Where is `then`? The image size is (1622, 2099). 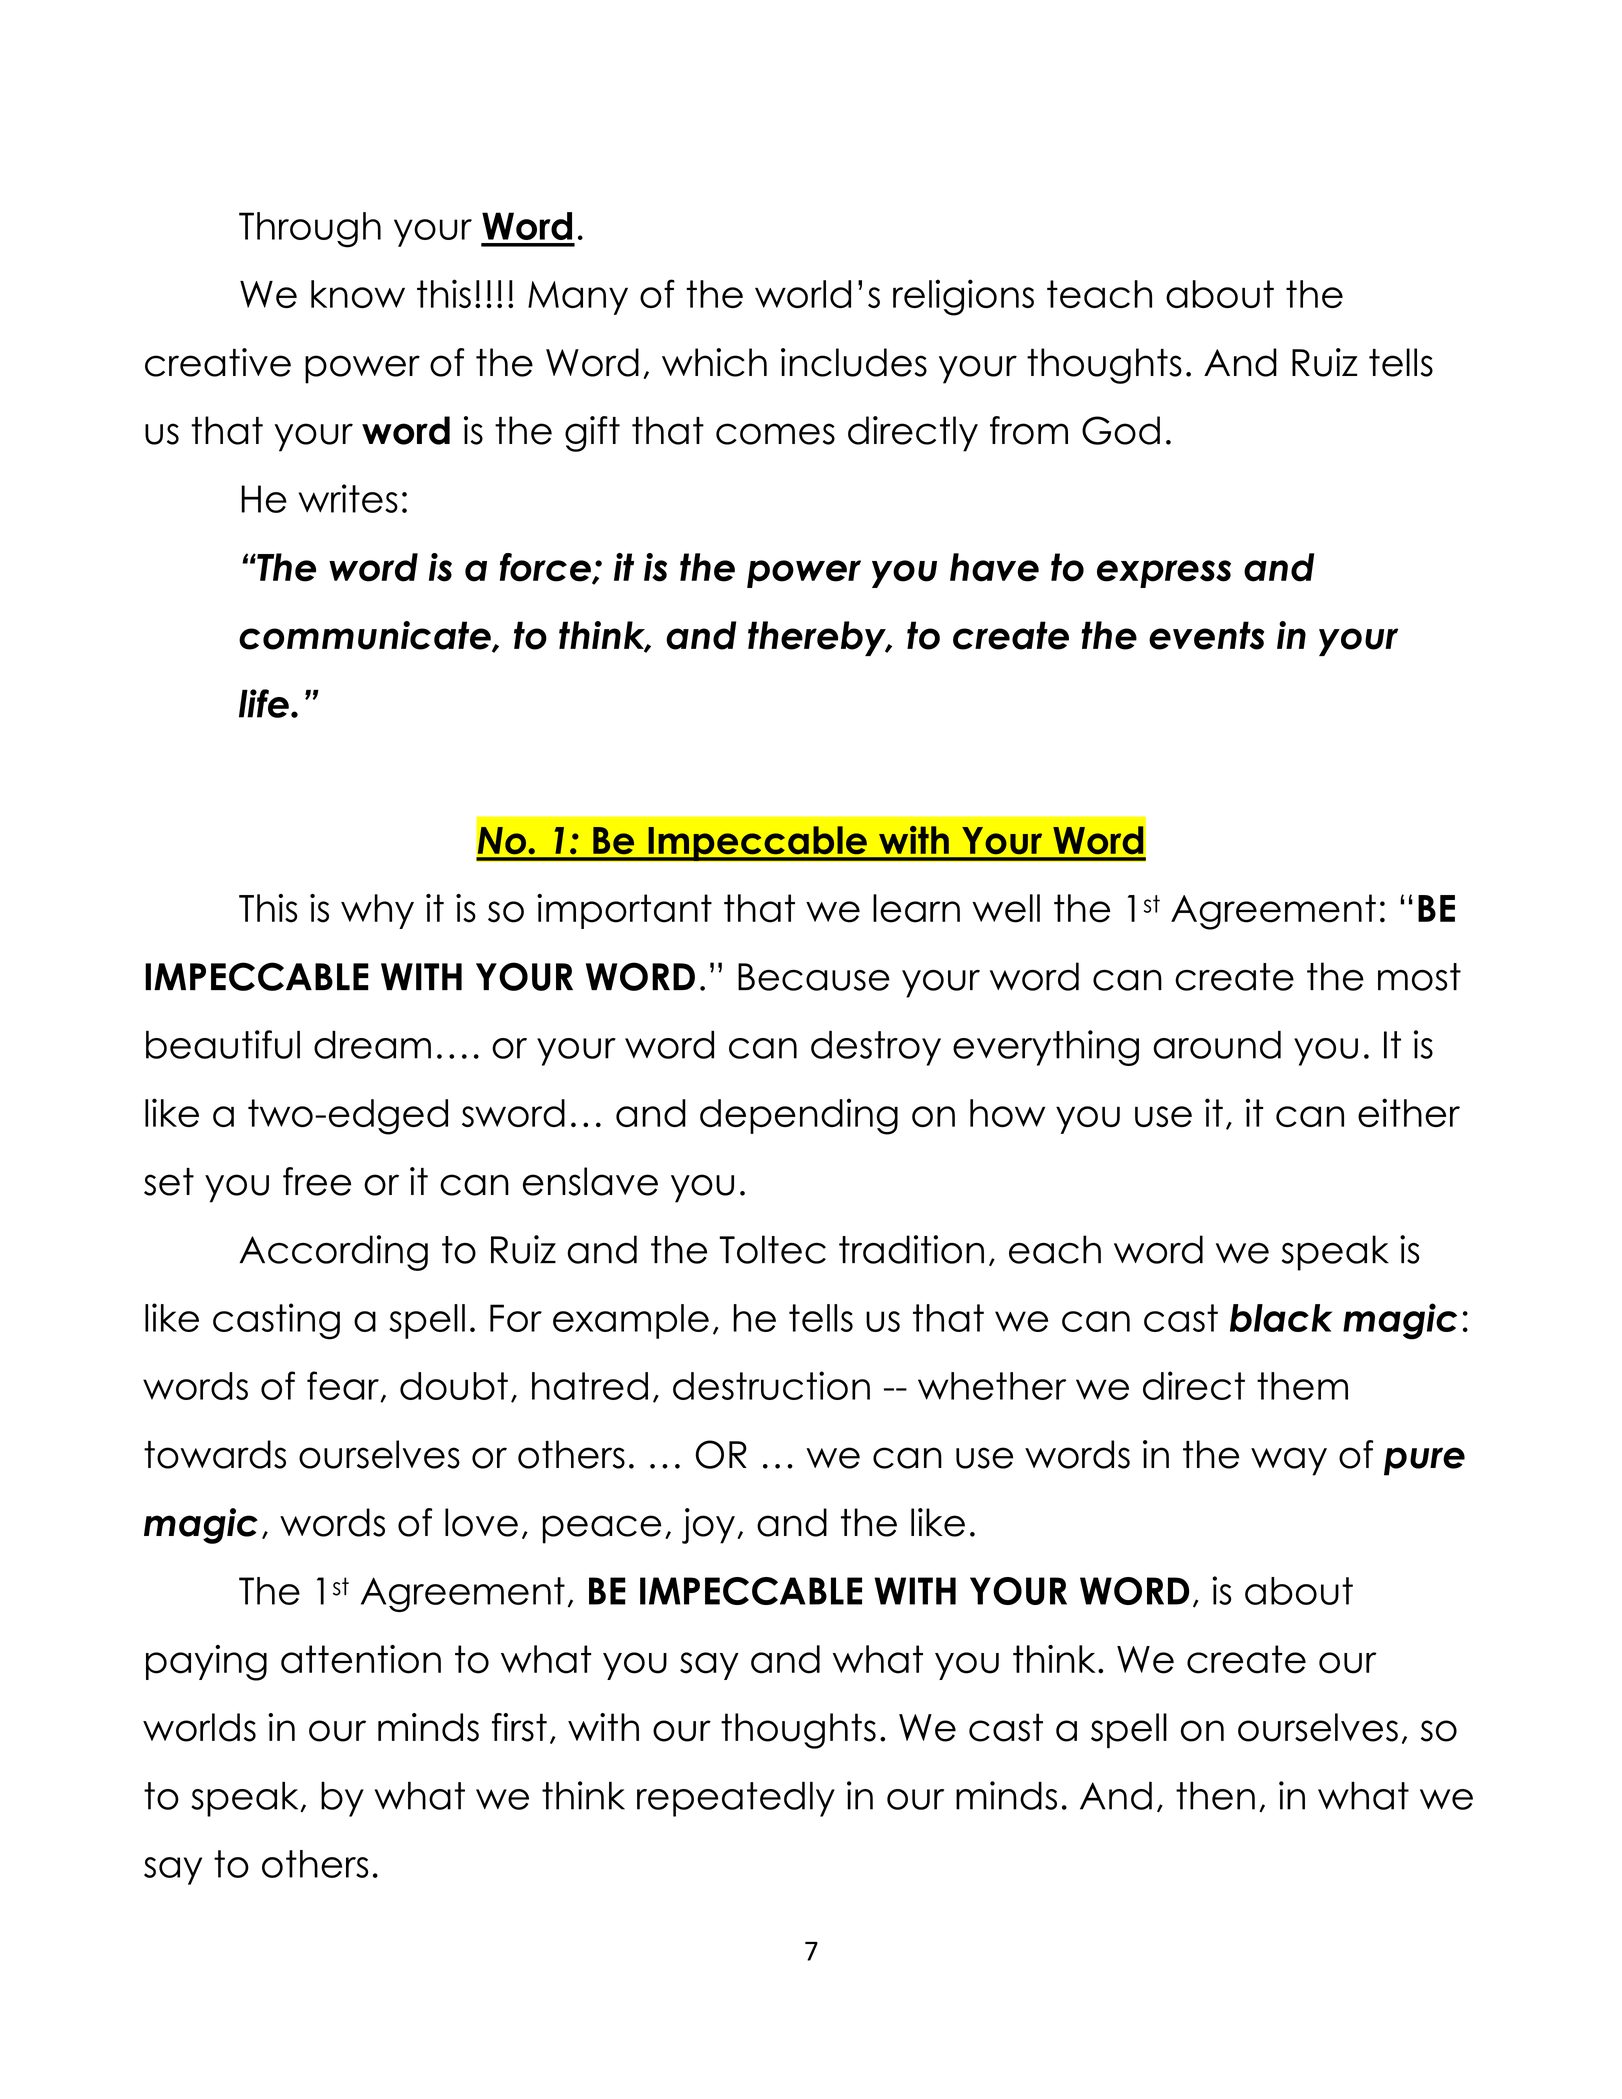
then is located at coordinates (1215, 1795).
